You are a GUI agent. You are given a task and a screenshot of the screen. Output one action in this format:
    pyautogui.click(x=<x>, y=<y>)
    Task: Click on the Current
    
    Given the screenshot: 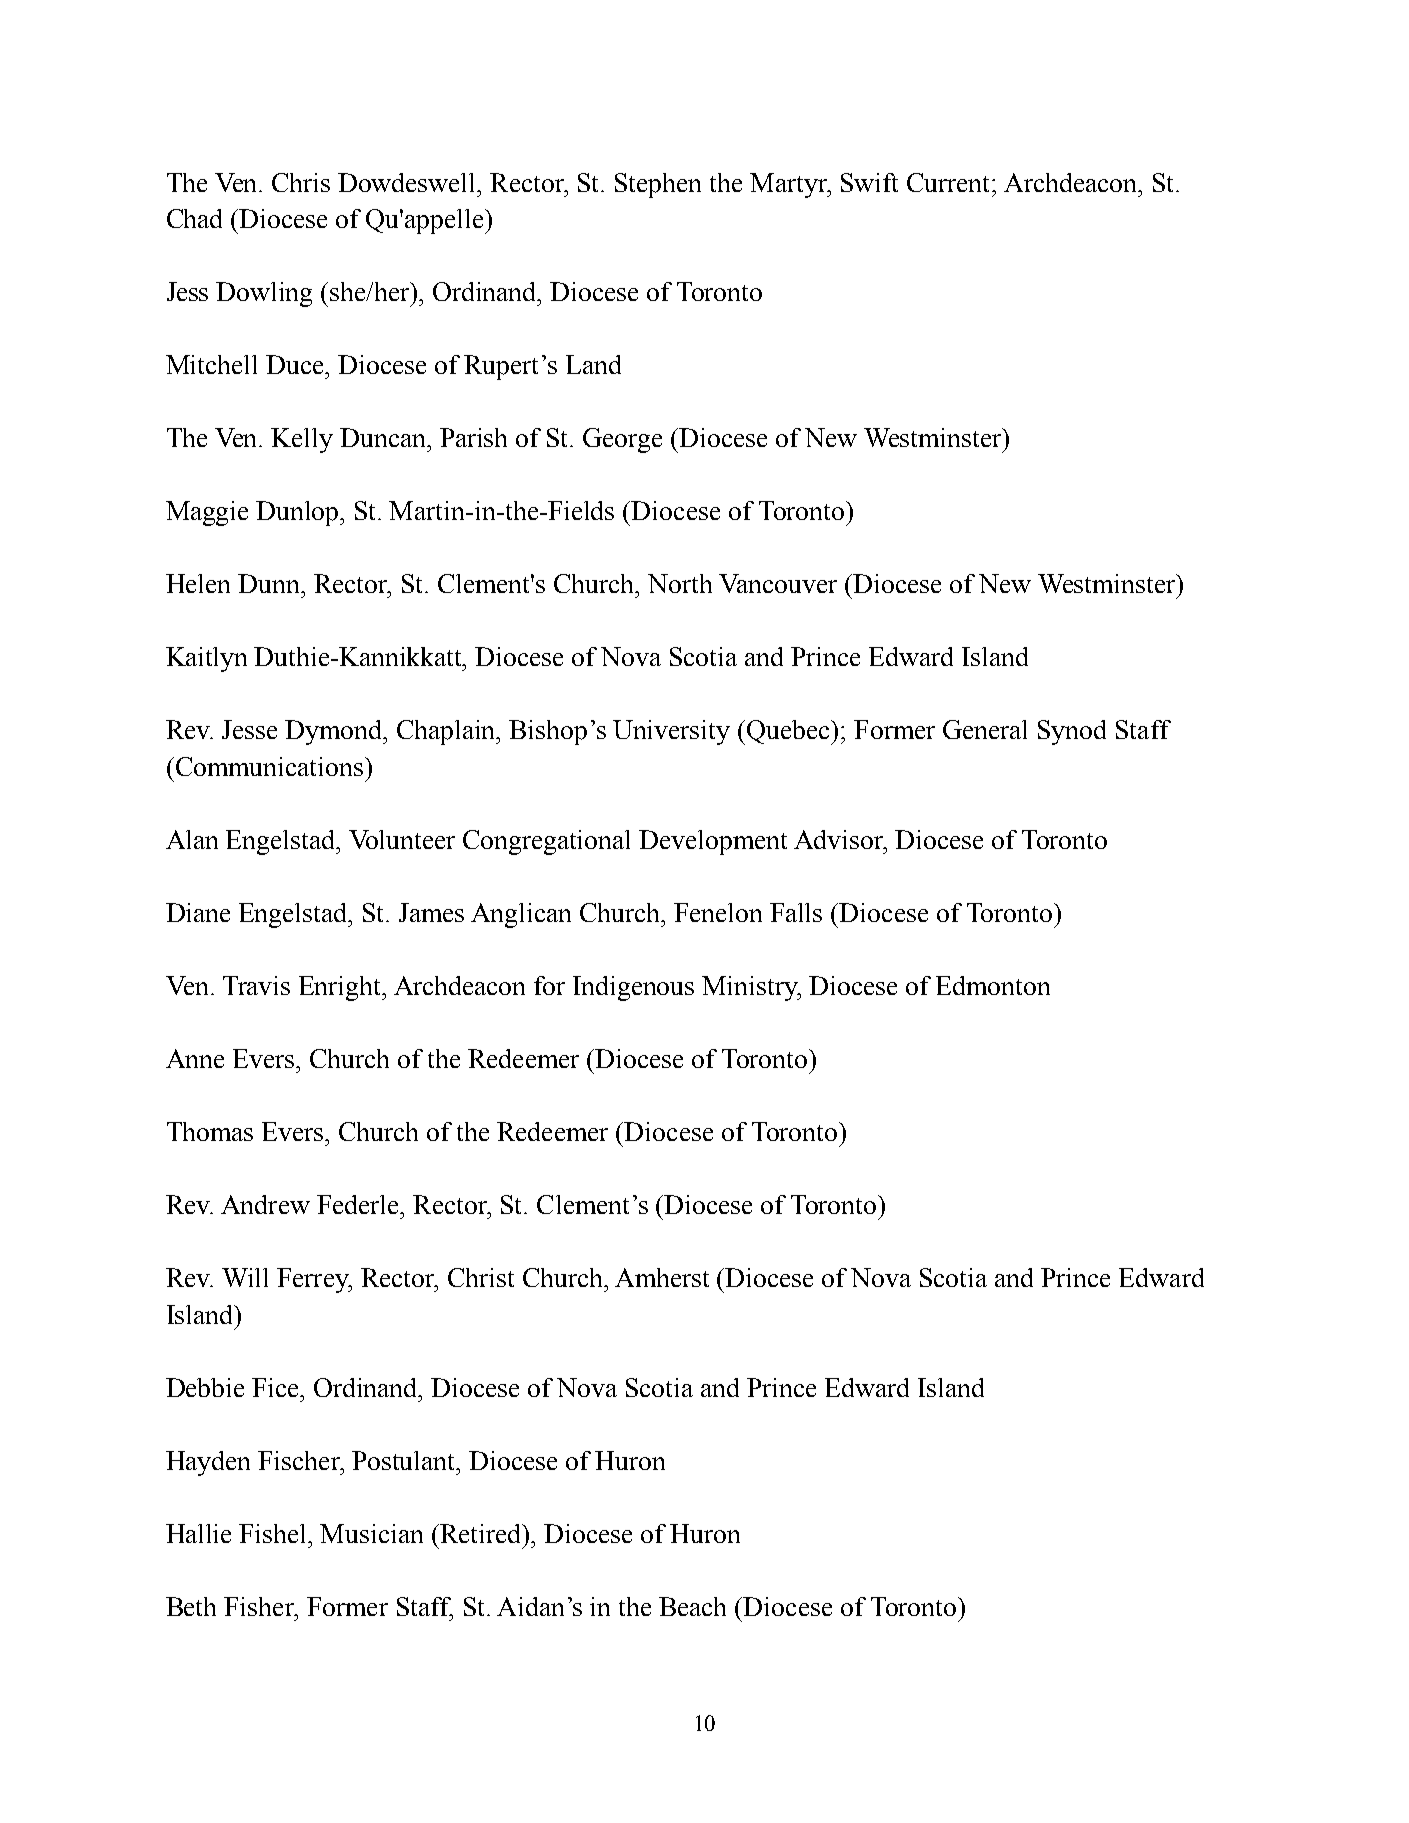 What is the action you would take?
    pyautogui.click(x=950, y=182)
